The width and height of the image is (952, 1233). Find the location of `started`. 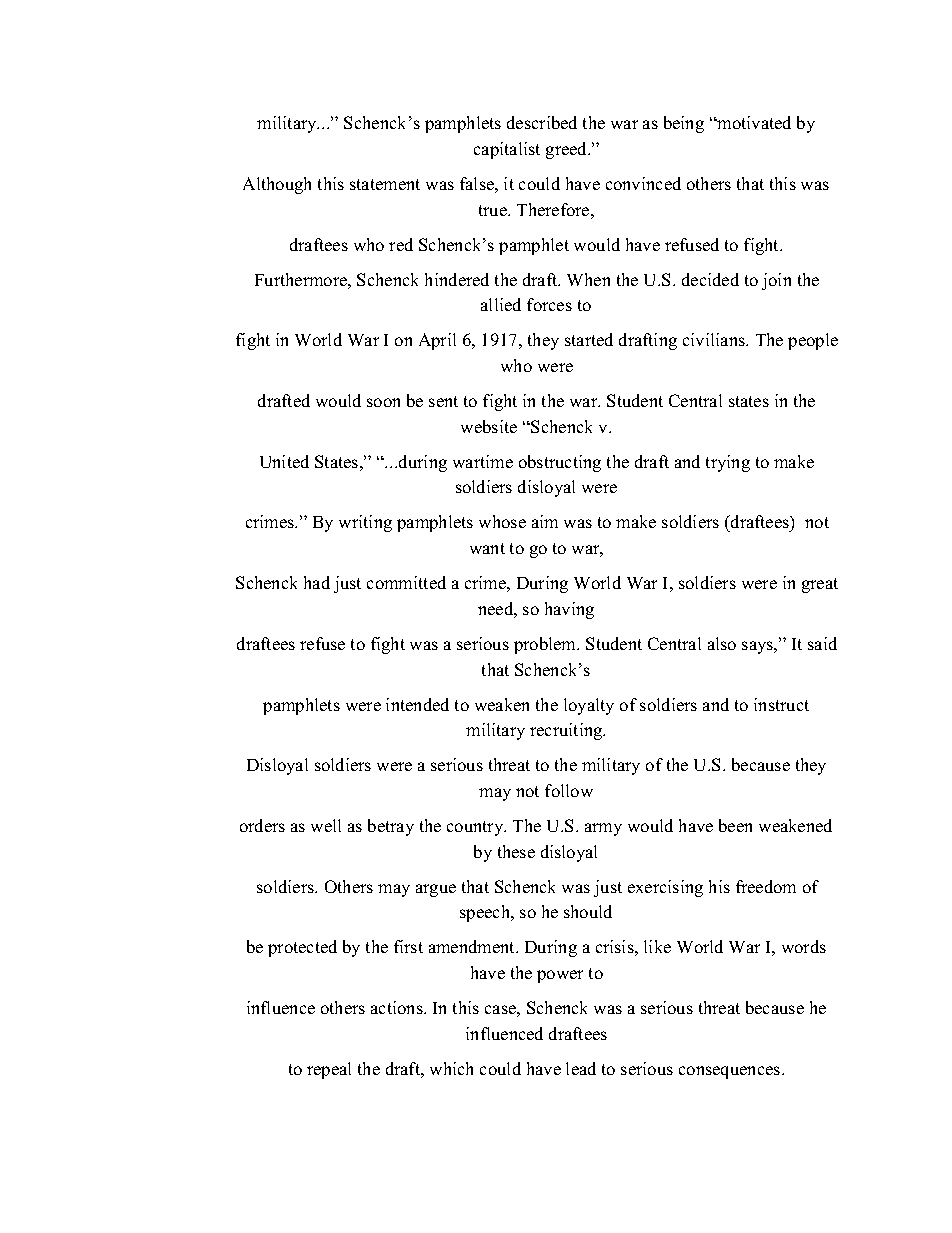

started is located at coordinates (589, 339).
